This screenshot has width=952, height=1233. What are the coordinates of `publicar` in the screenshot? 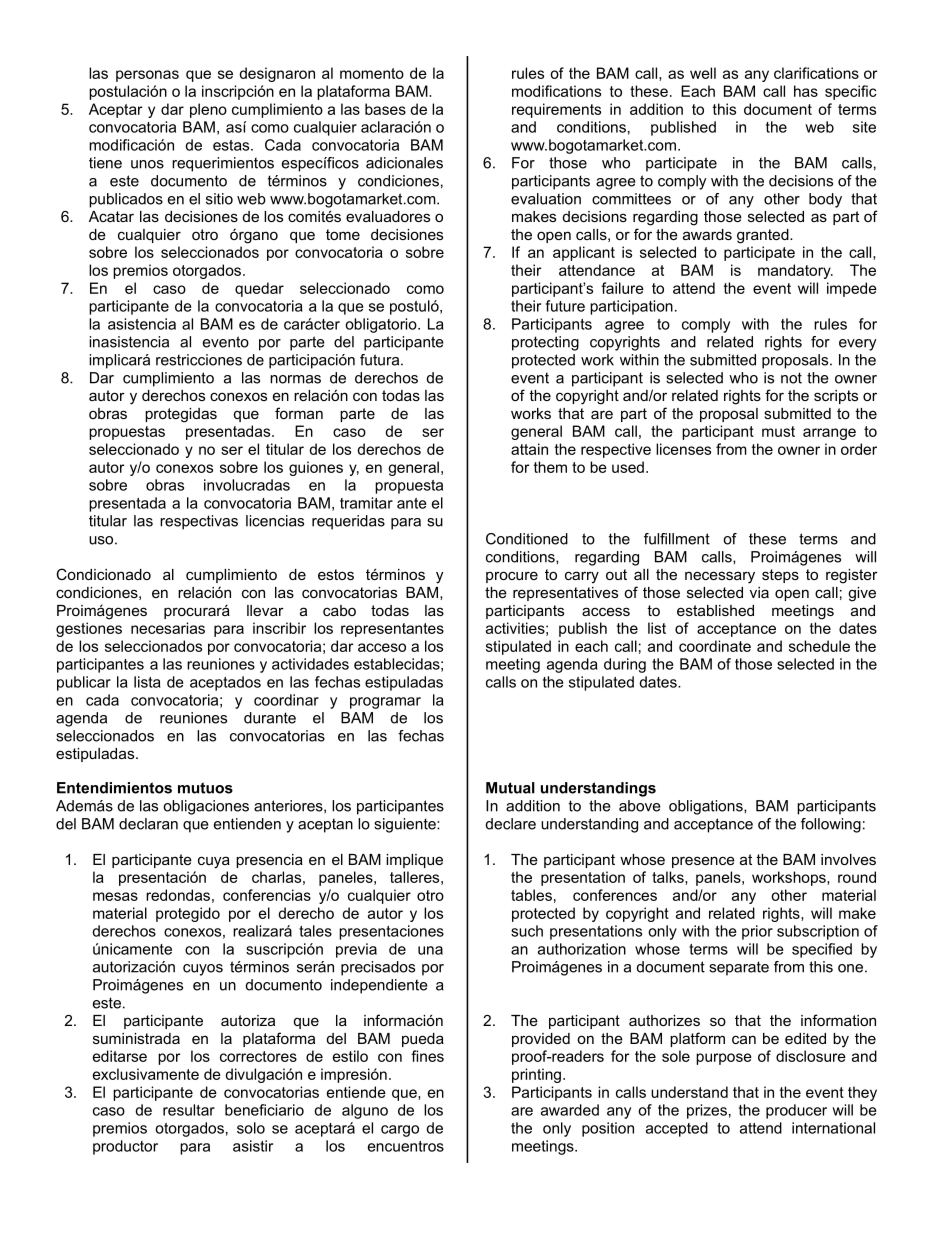 It's located at (84, 683).
